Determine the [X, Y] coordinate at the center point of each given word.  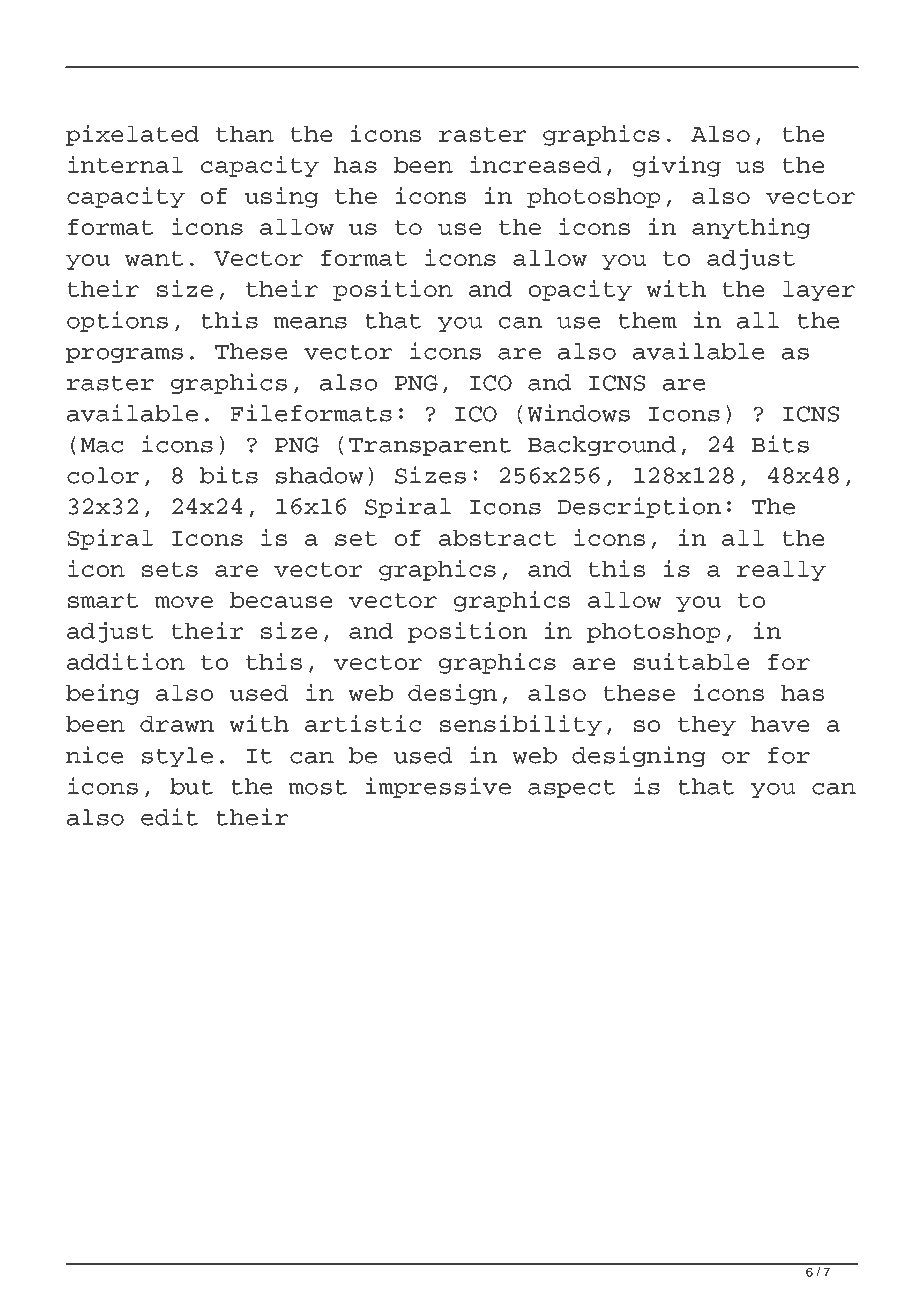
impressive [438, 787]
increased [535, 164]
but [191, 786]
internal [125, 164]
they [707, 726]
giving [677, 166]
